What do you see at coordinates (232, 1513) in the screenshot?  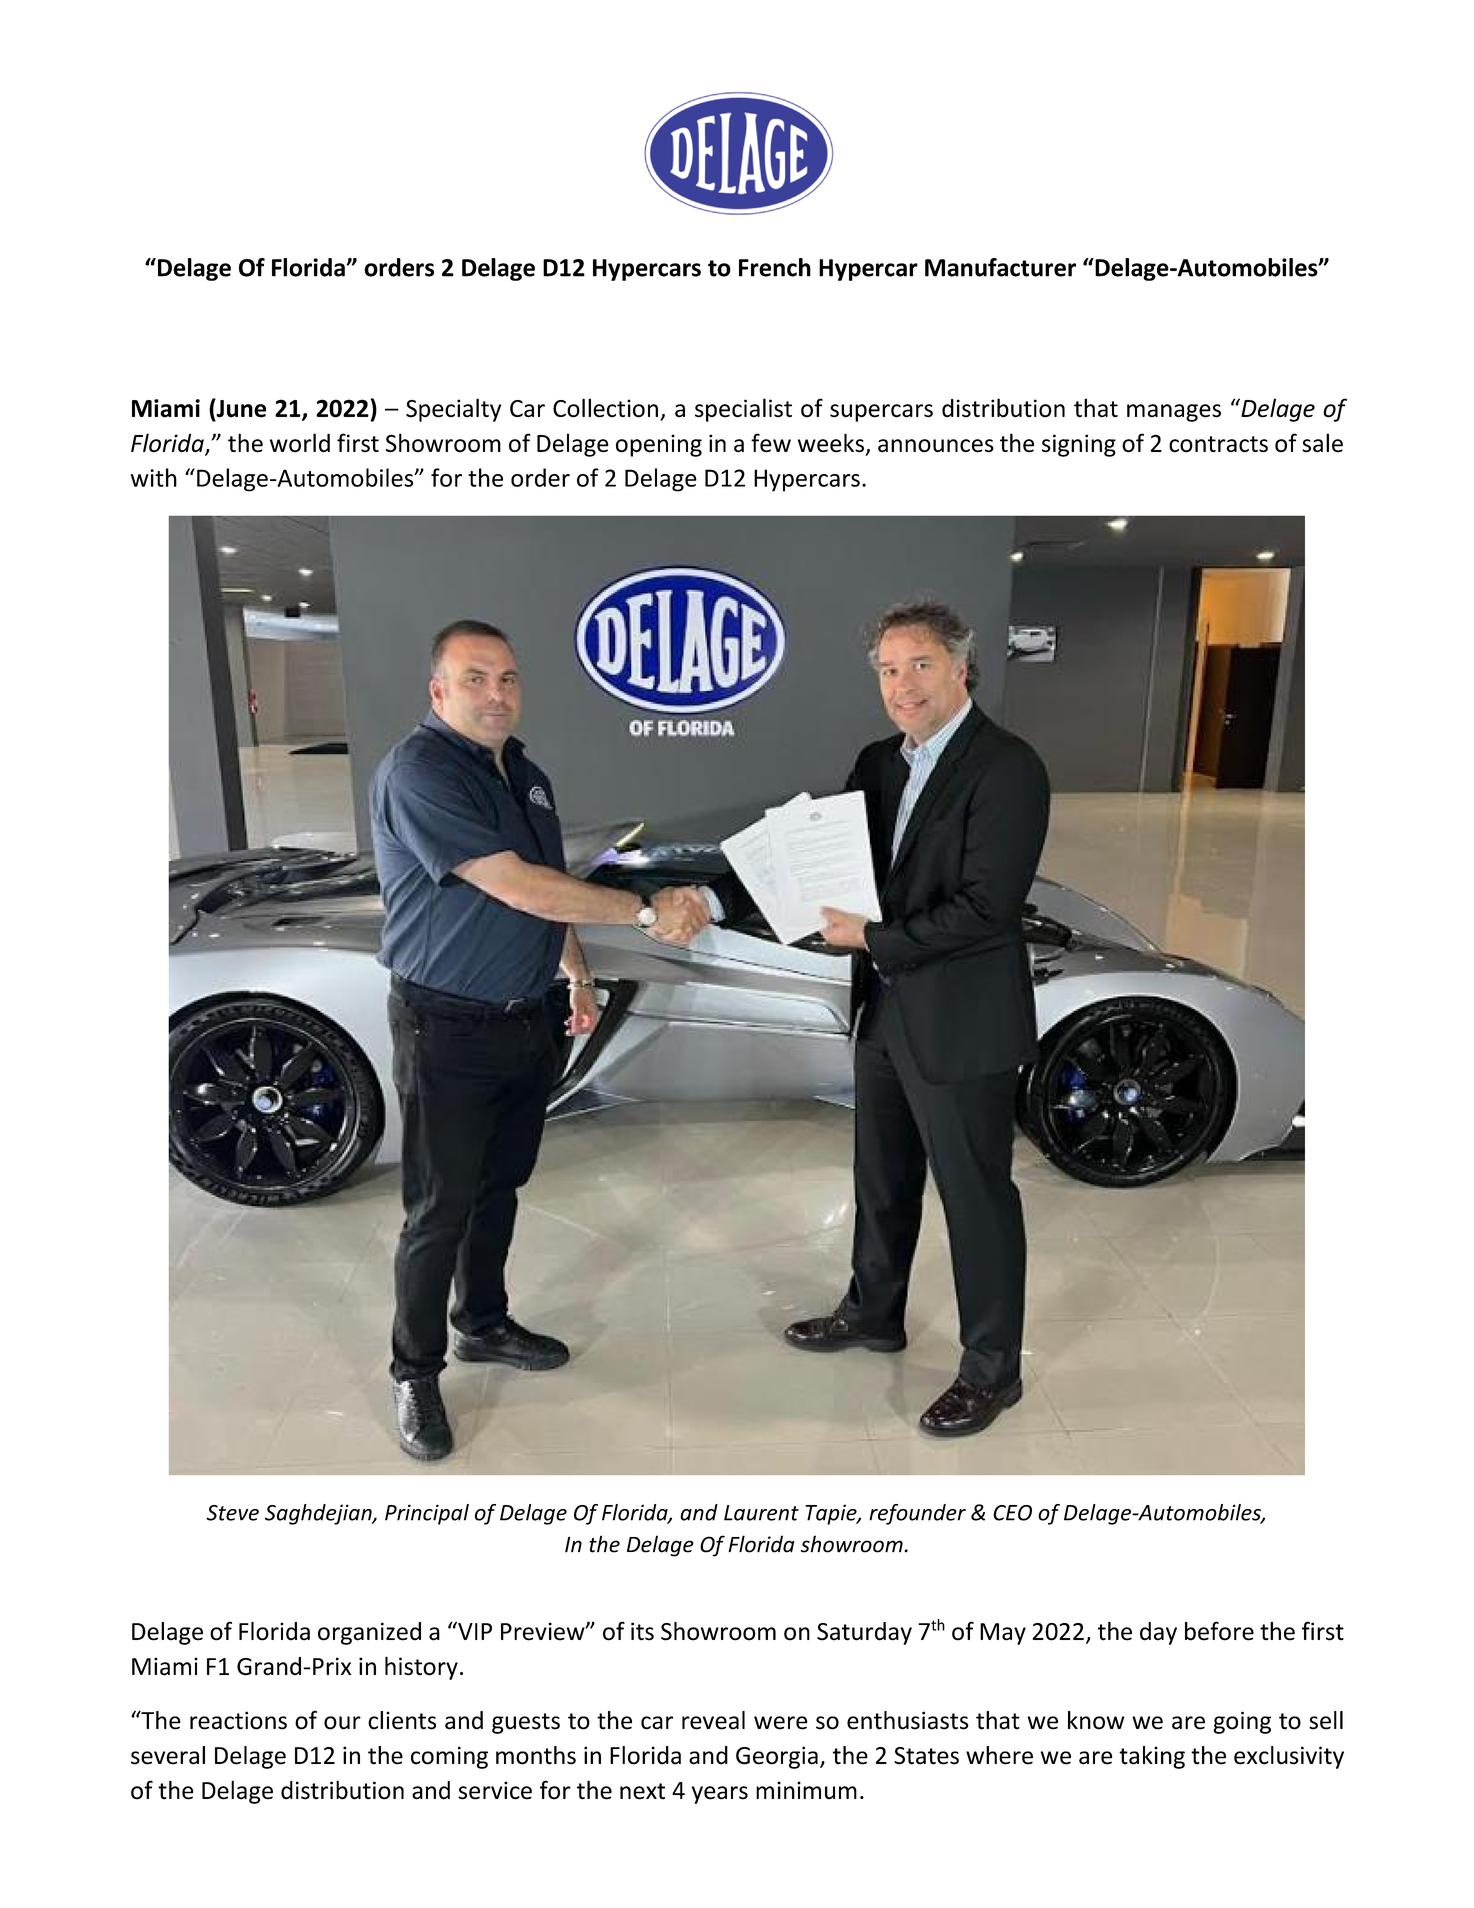 I see `Steve` at bounding box center [232, 1513].
